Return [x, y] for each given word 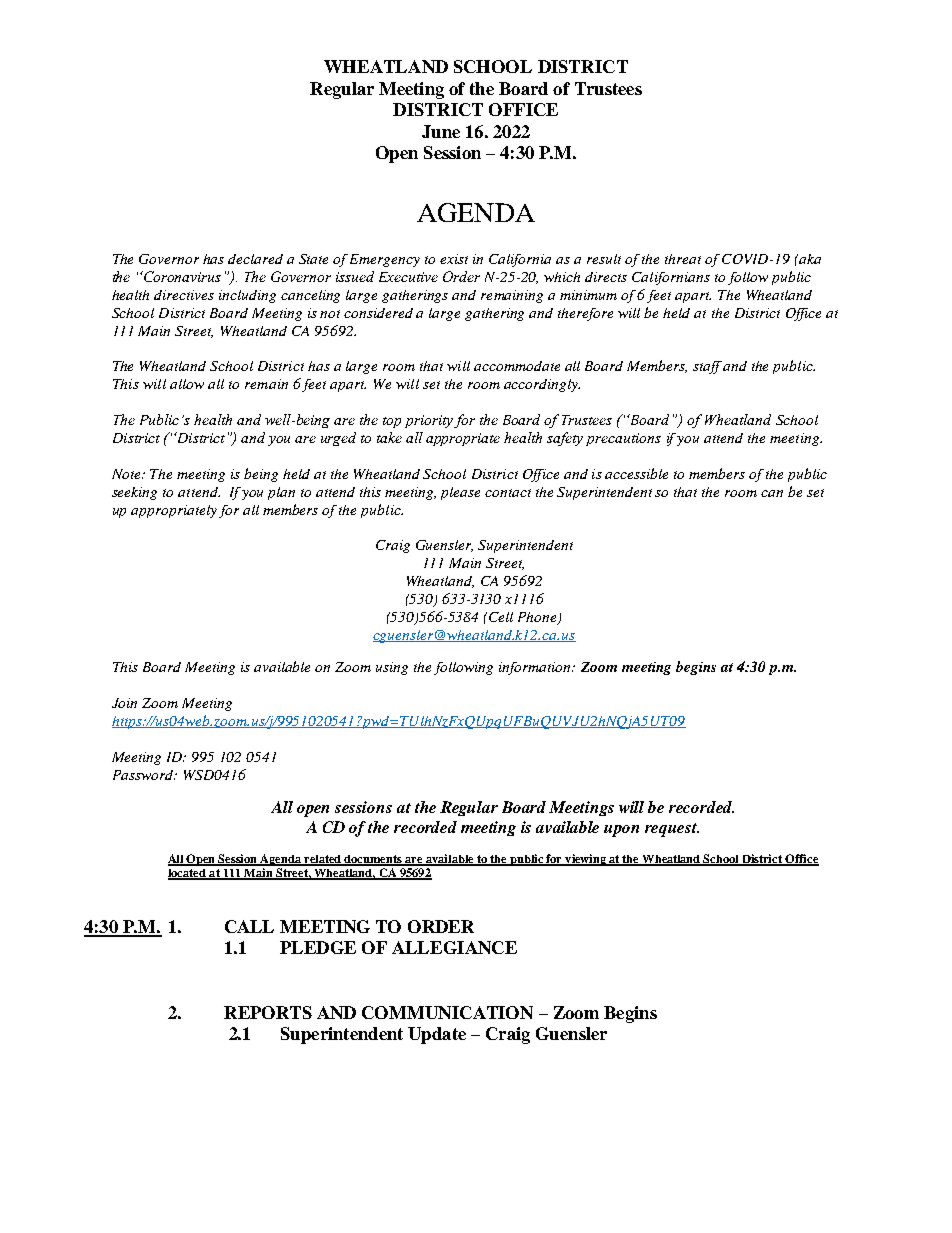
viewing [585, 860]
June [441, 131]
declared [255, 259]
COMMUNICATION [447, 1012]
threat [683, 259]
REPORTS [268, 1012]
